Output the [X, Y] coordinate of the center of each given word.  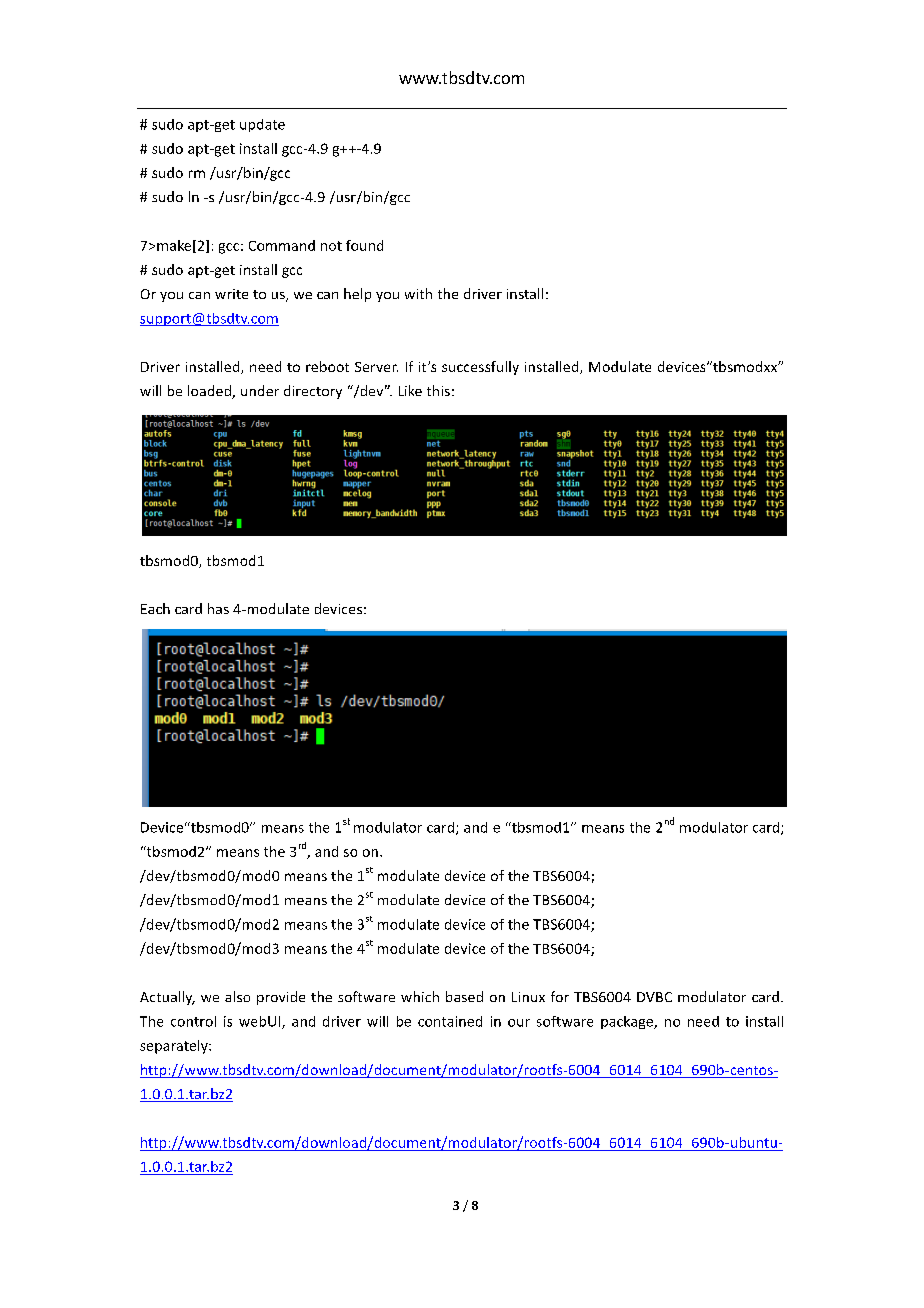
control [193, 1021]
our [519, 1023]
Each [155, 608]
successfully [480, 368]
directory [313, 392]
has [218, 608]
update [262, 125]
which [420, 996]
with [418, 293]
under [260, 390]
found [364, 245]
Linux [528, 997]
